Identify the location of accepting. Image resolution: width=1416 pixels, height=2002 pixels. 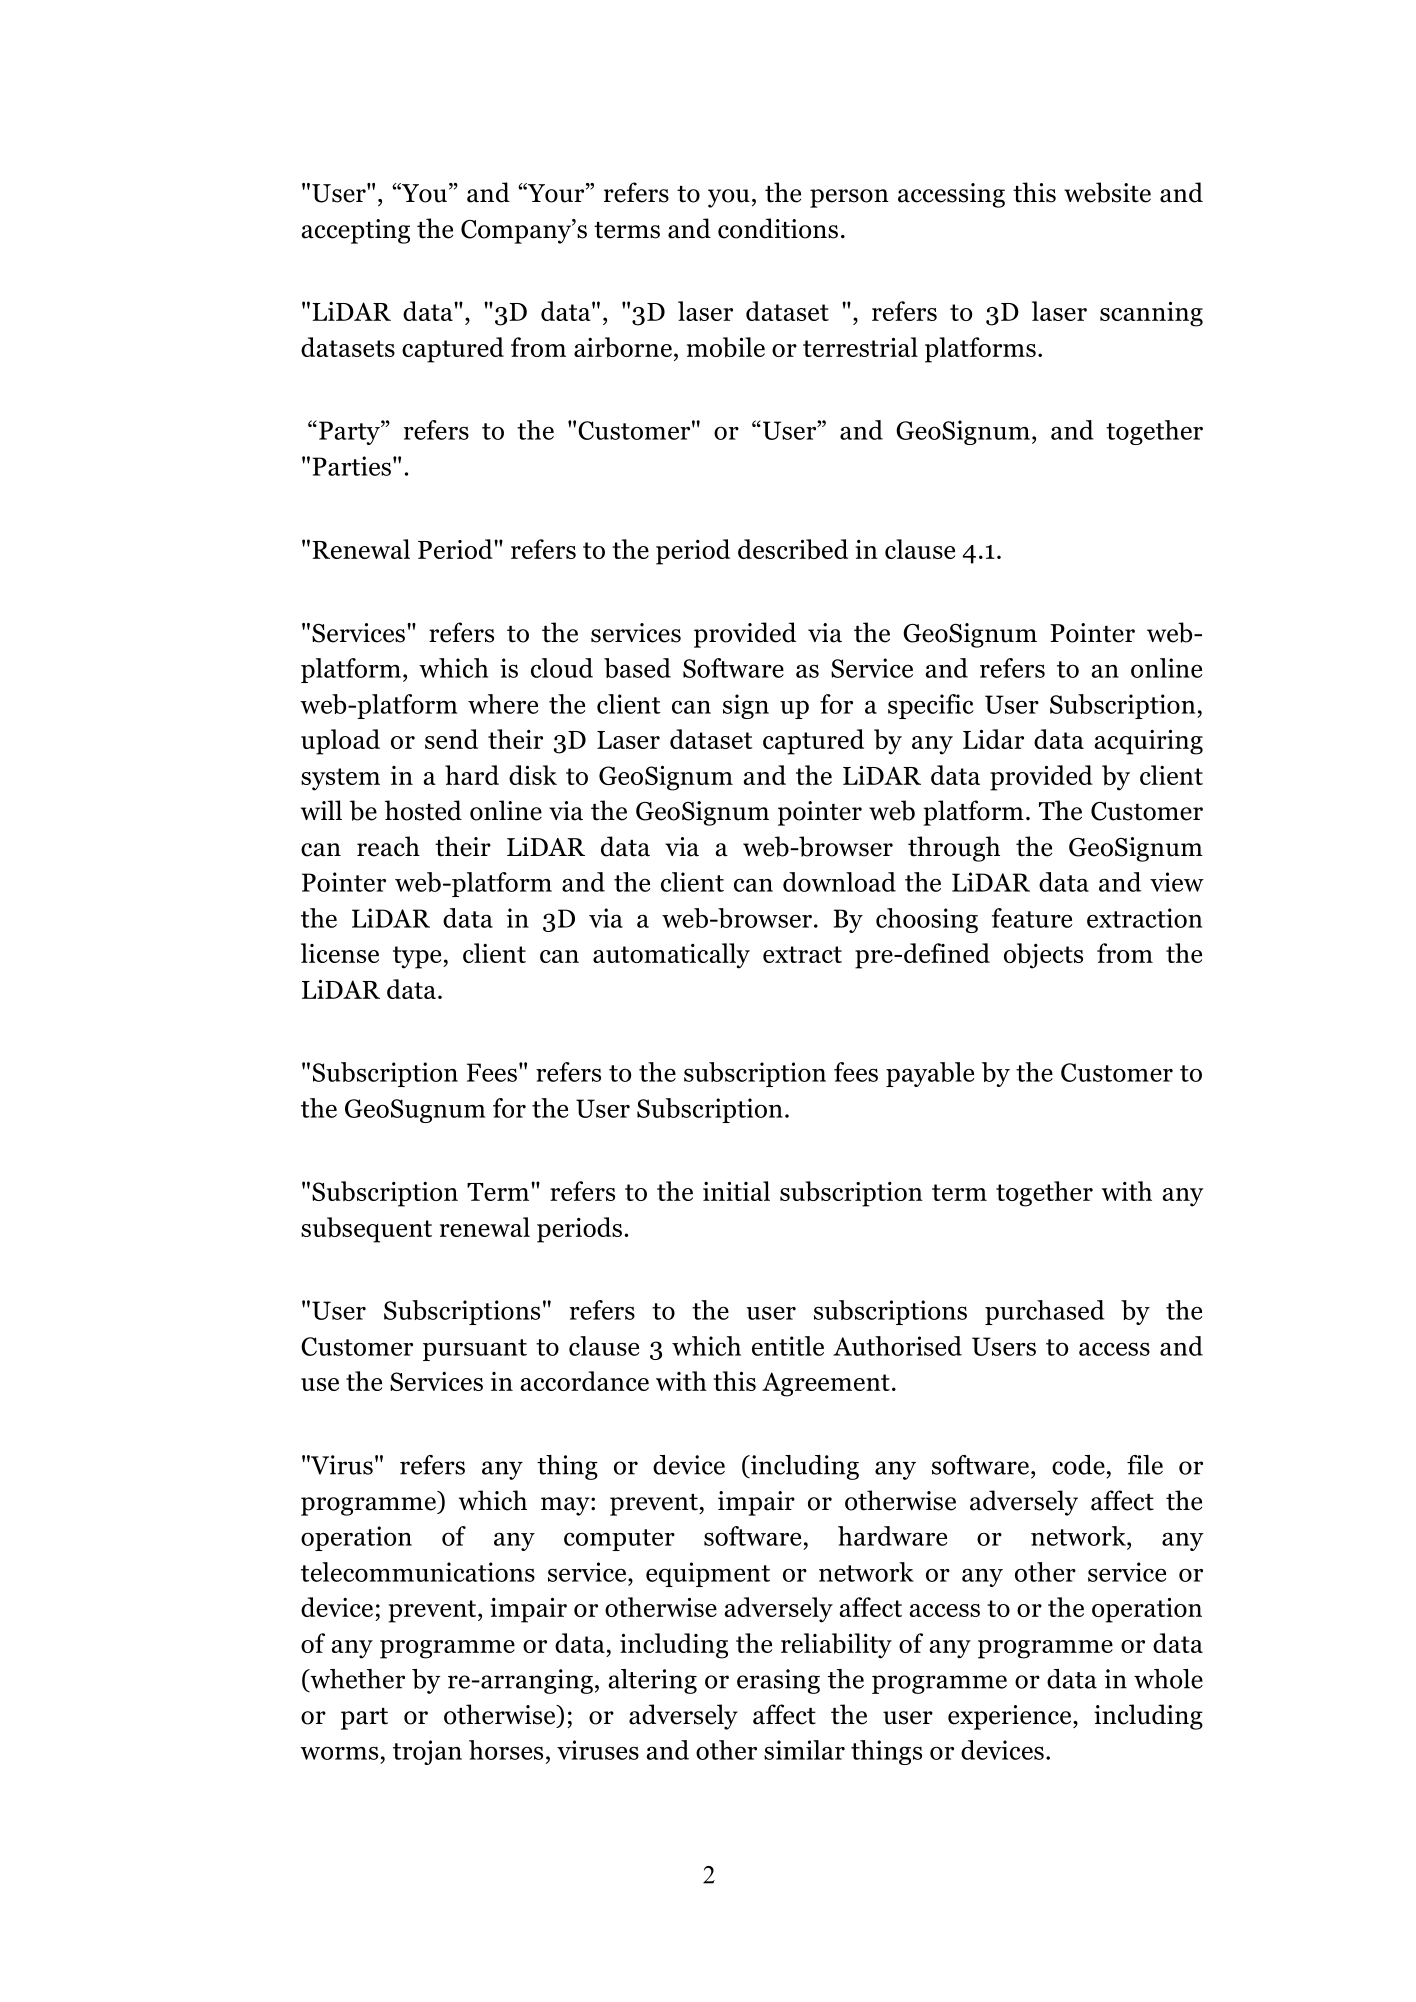
(355, 231).
